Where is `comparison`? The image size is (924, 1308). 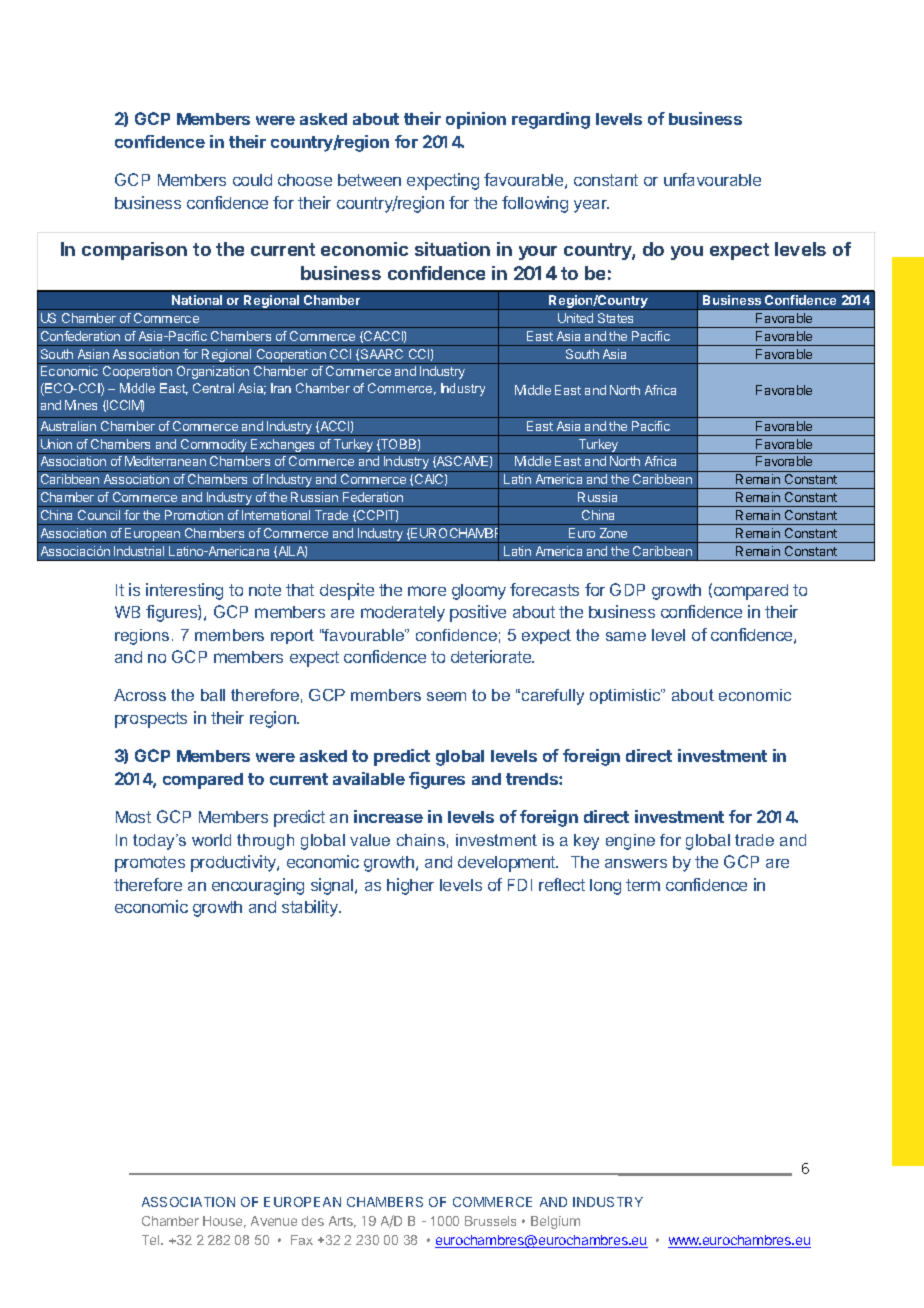 comparison is located at coordinates (134, 251).
